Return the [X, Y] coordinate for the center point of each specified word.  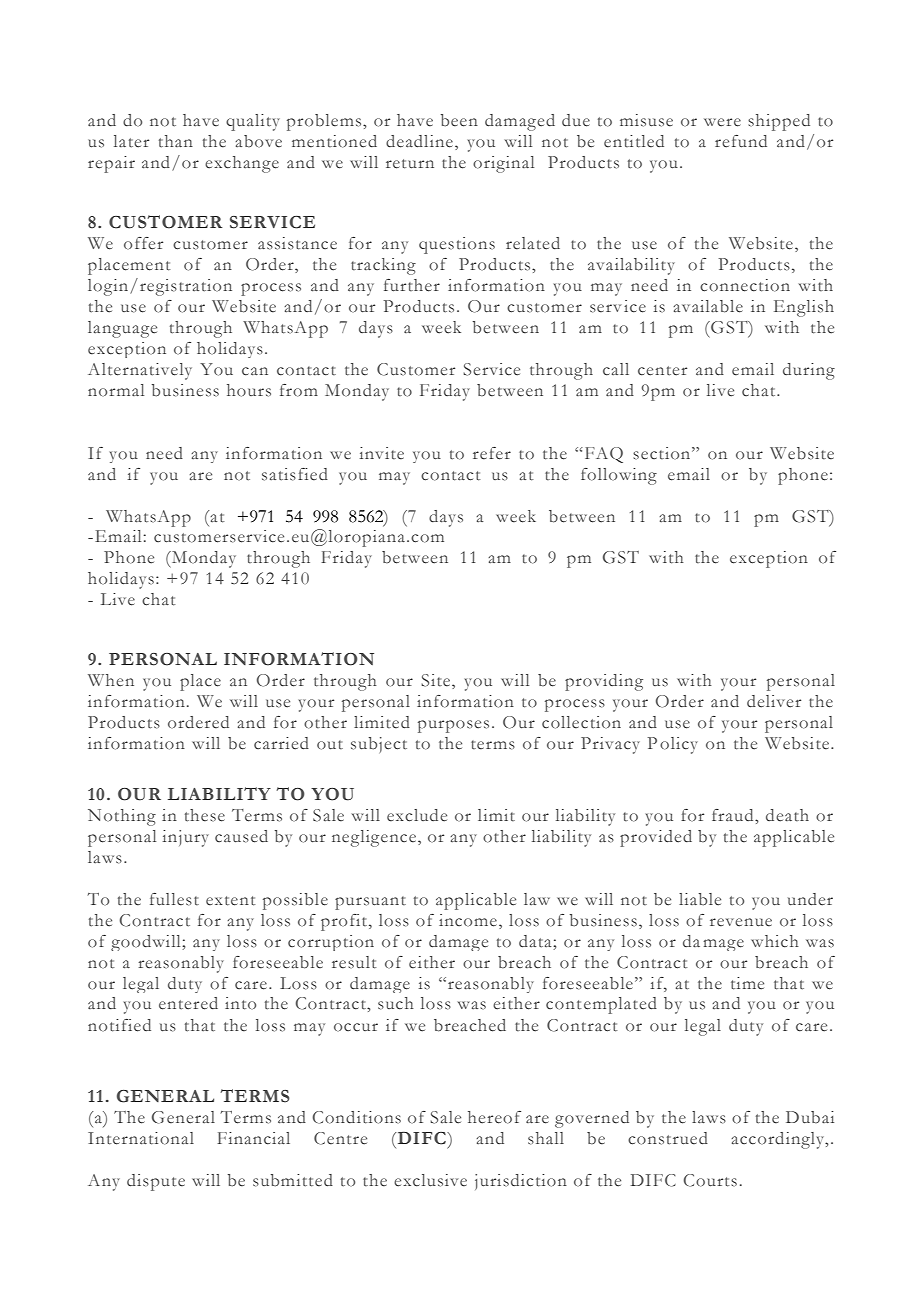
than [176, 141]
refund [741, 141]
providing [604, 682]
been [459, 120]
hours [249, 390]
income [468, 920]
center [662, 371]
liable [700, 899]
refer [492, 453]
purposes [453, 726]
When [111, 680]
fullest [174, 899]
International [141, 1138]
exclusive [430, 1180]
